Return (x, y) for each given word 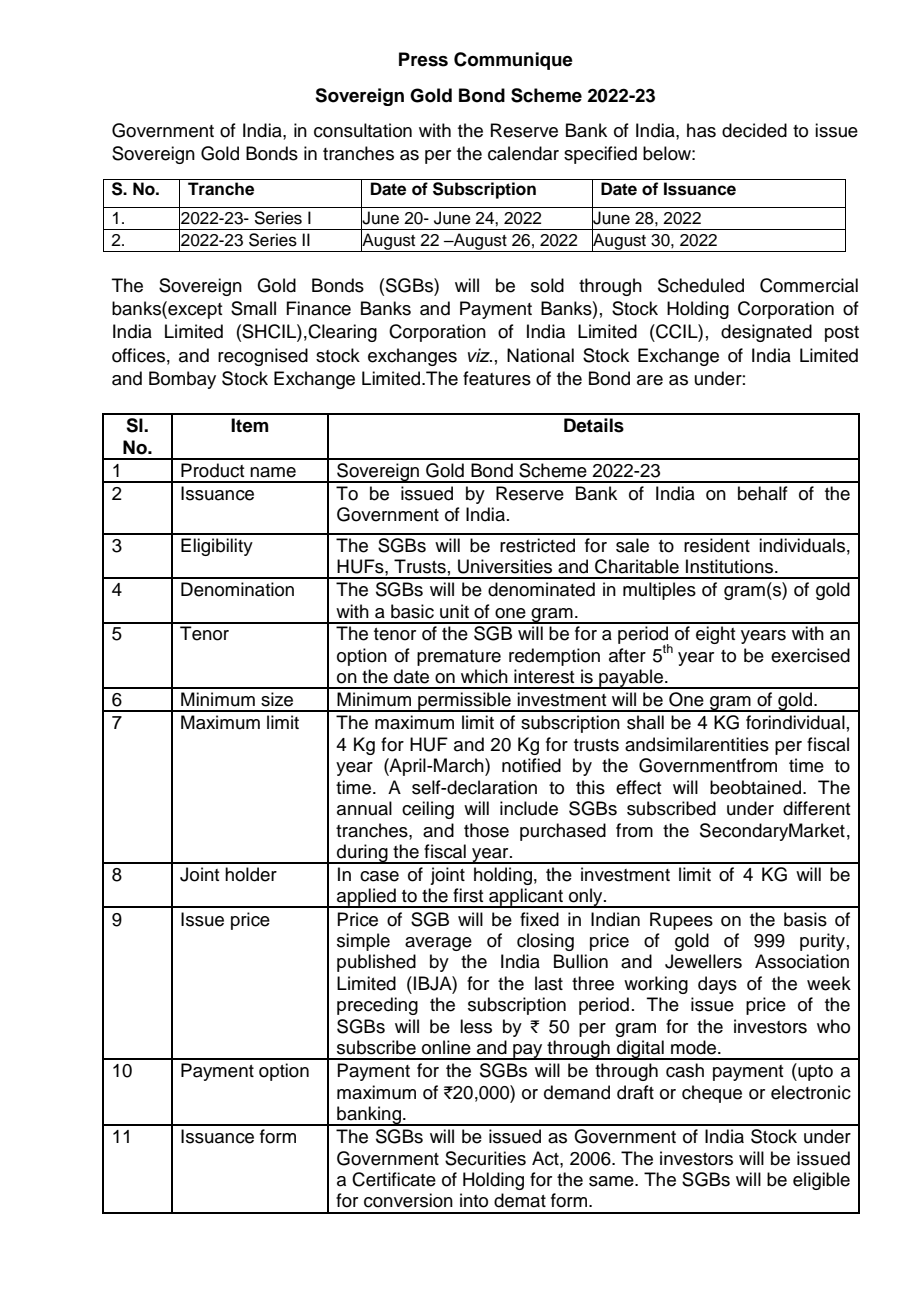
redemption (554, 657)
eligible (821, 1181)
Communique (513, 61)
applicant (526, 898)
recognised (263, 357)
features (497, 378)
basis (805, 919)
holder (251, 874)
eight (715, 635)
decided (754, 130)
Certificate (394, 1179)
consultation (363, 130)
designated (766, 333)
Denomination (237, 589)
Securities (485, 1158)
